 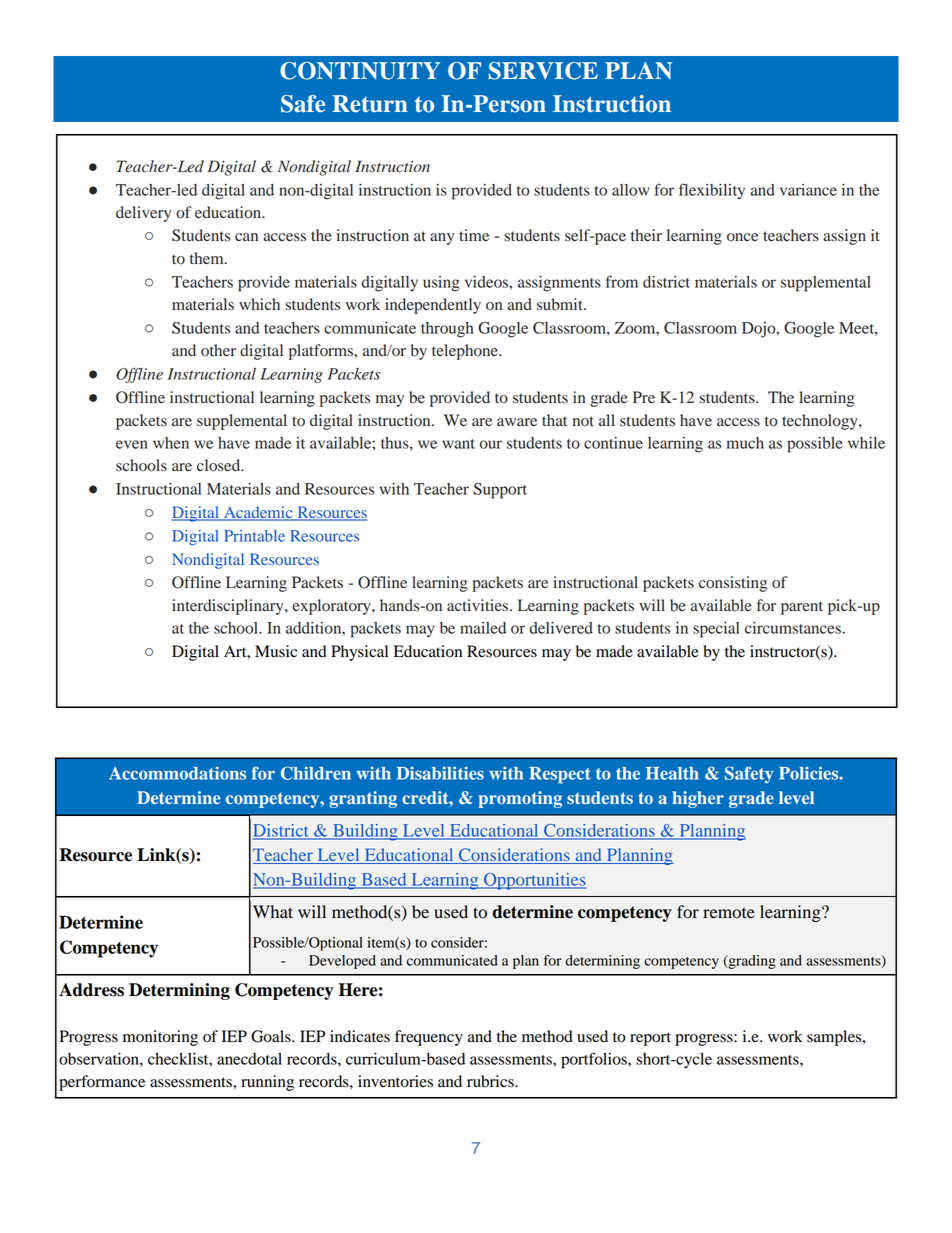 I want to click on them, so click(x=208, y=258).
